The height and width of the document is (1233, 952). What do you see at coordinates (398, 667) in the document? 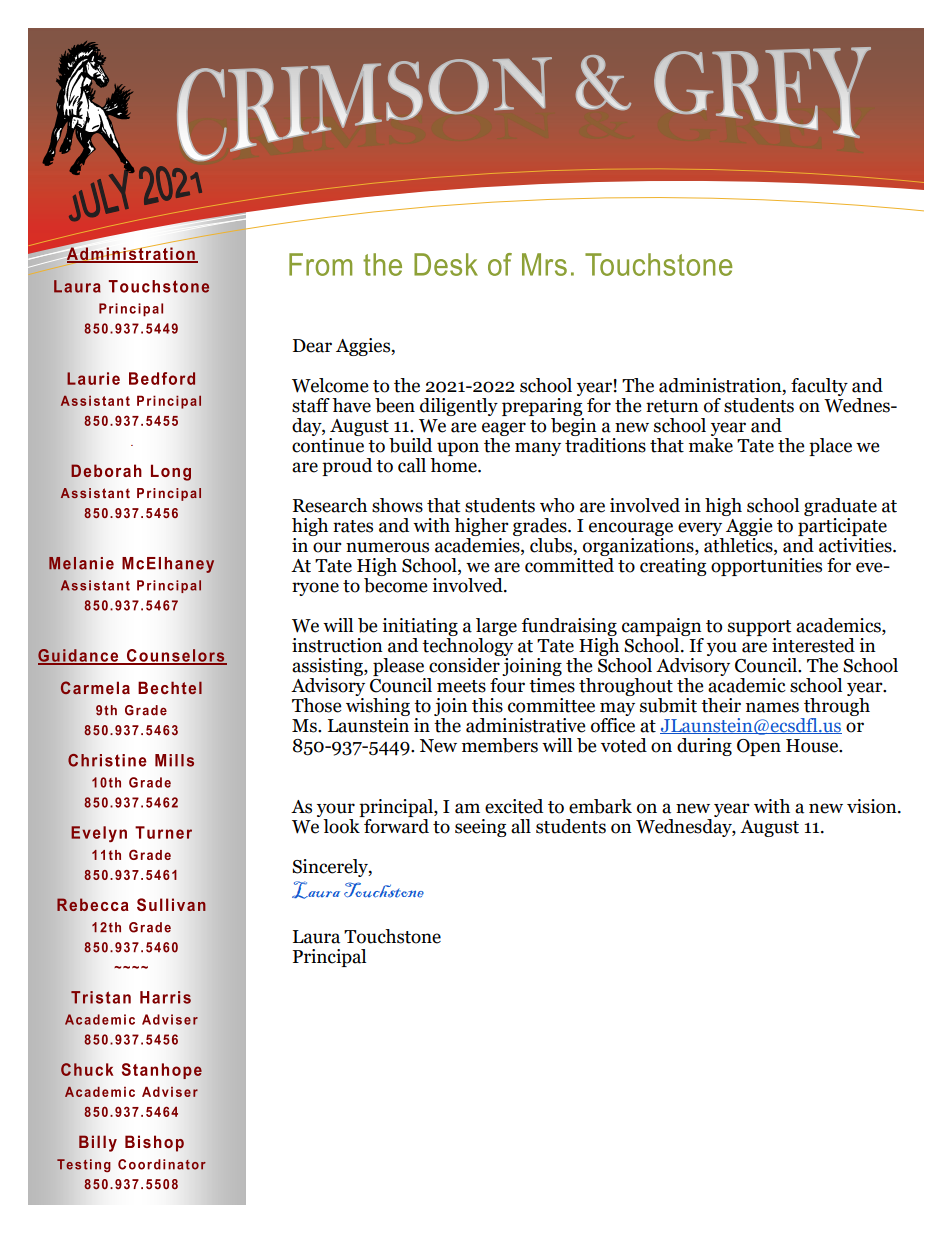
I see `please` at bounding box center [398, 667].
